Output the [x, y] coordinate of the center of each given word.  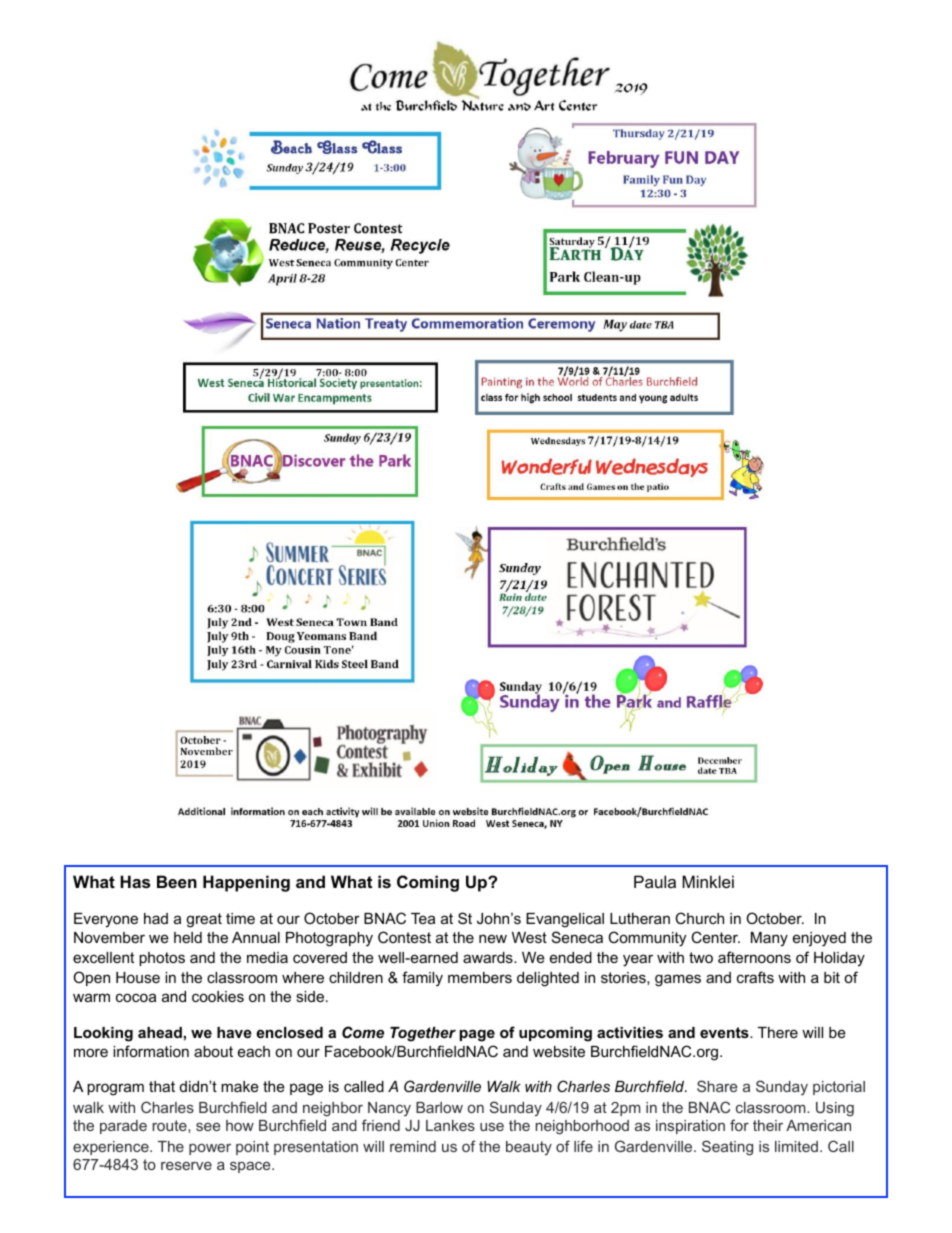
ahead [160, 1032]
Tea [423, 918]
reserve [186, 1165]
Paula [655, 881]
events [725, 1032]
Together [423, 1034]
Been [177, 881]
